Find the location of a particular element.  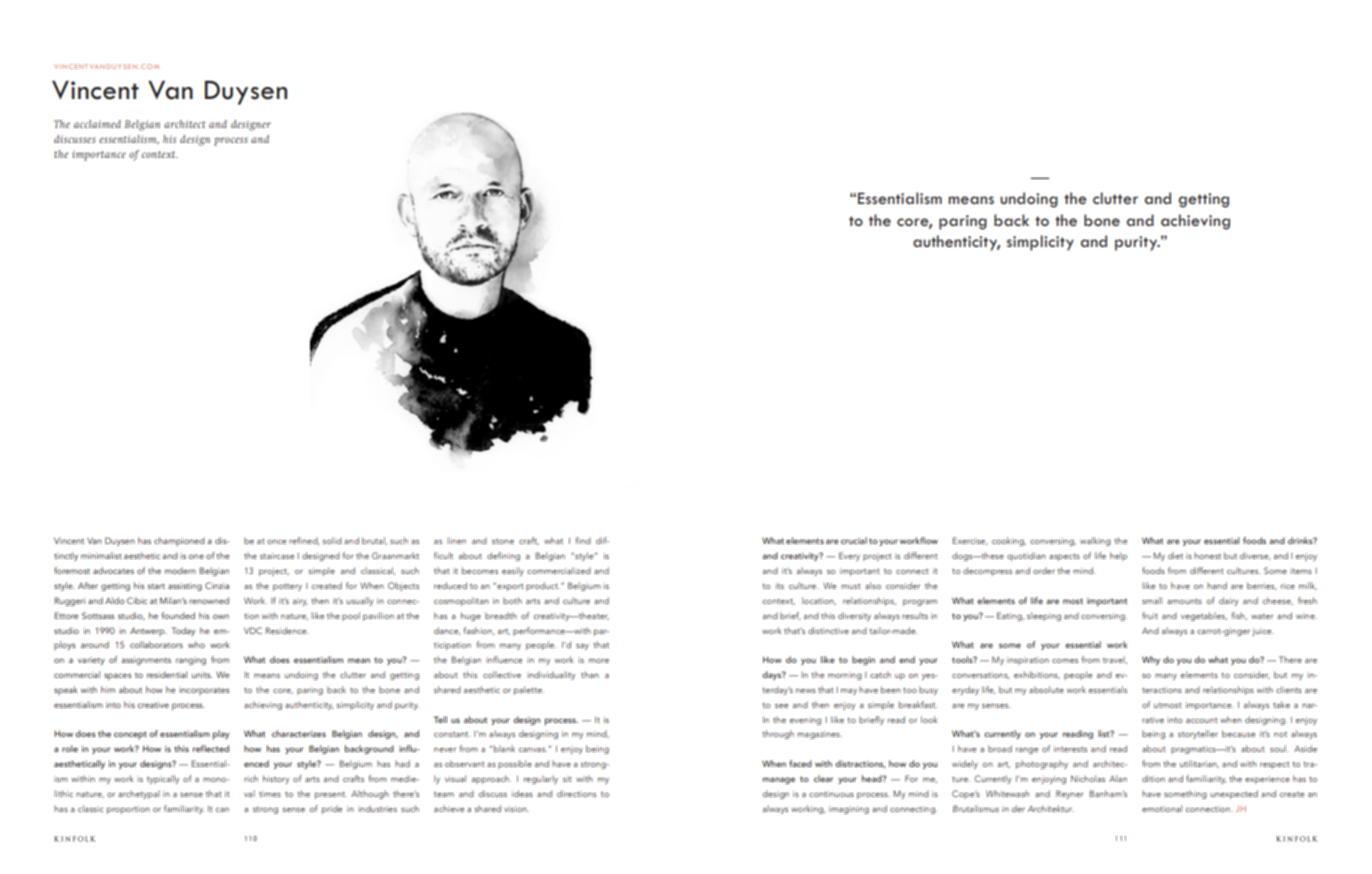

hand is located at coordinates (1217, 585).
